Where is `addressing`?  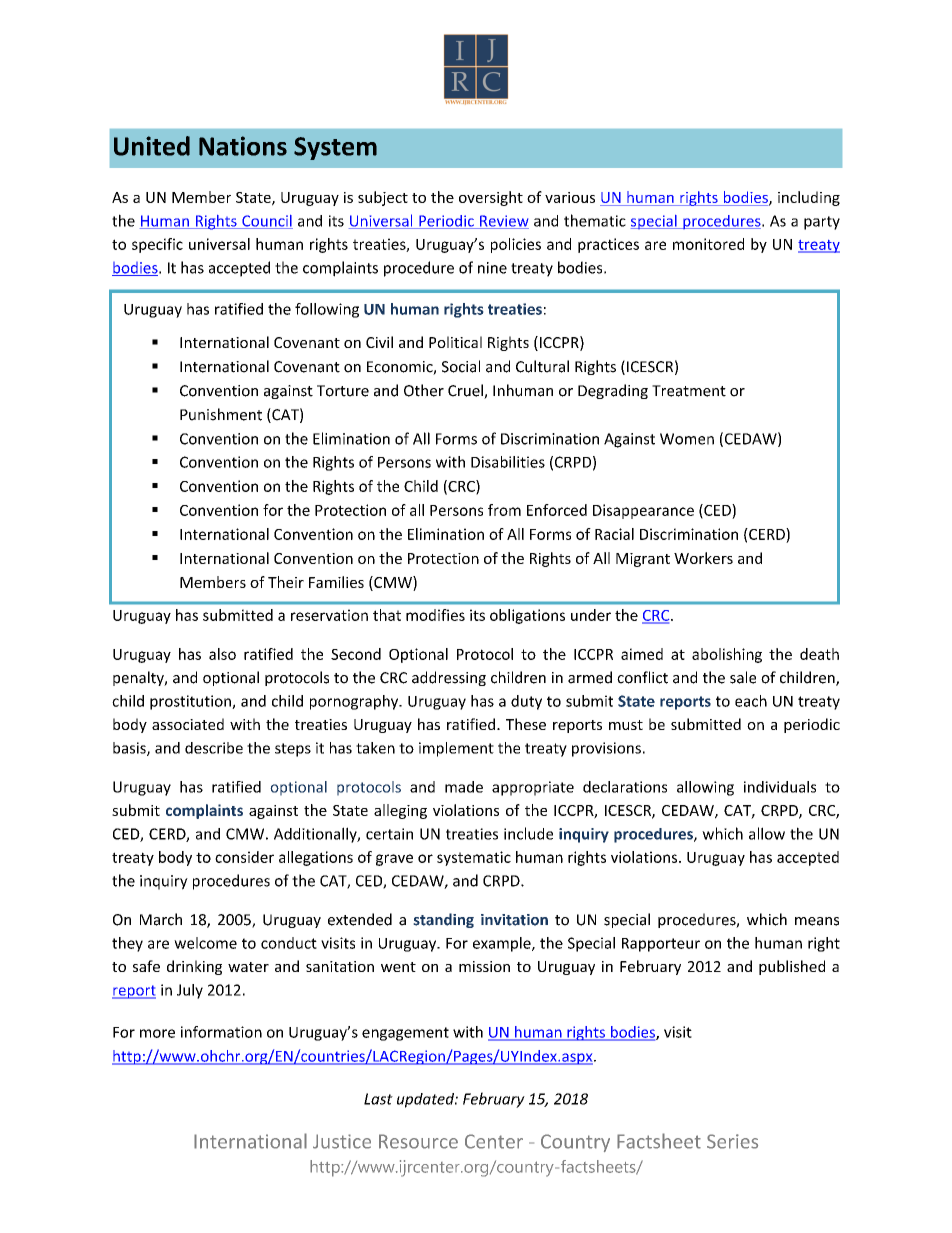
addressing is located at coordinates (449, 678).
